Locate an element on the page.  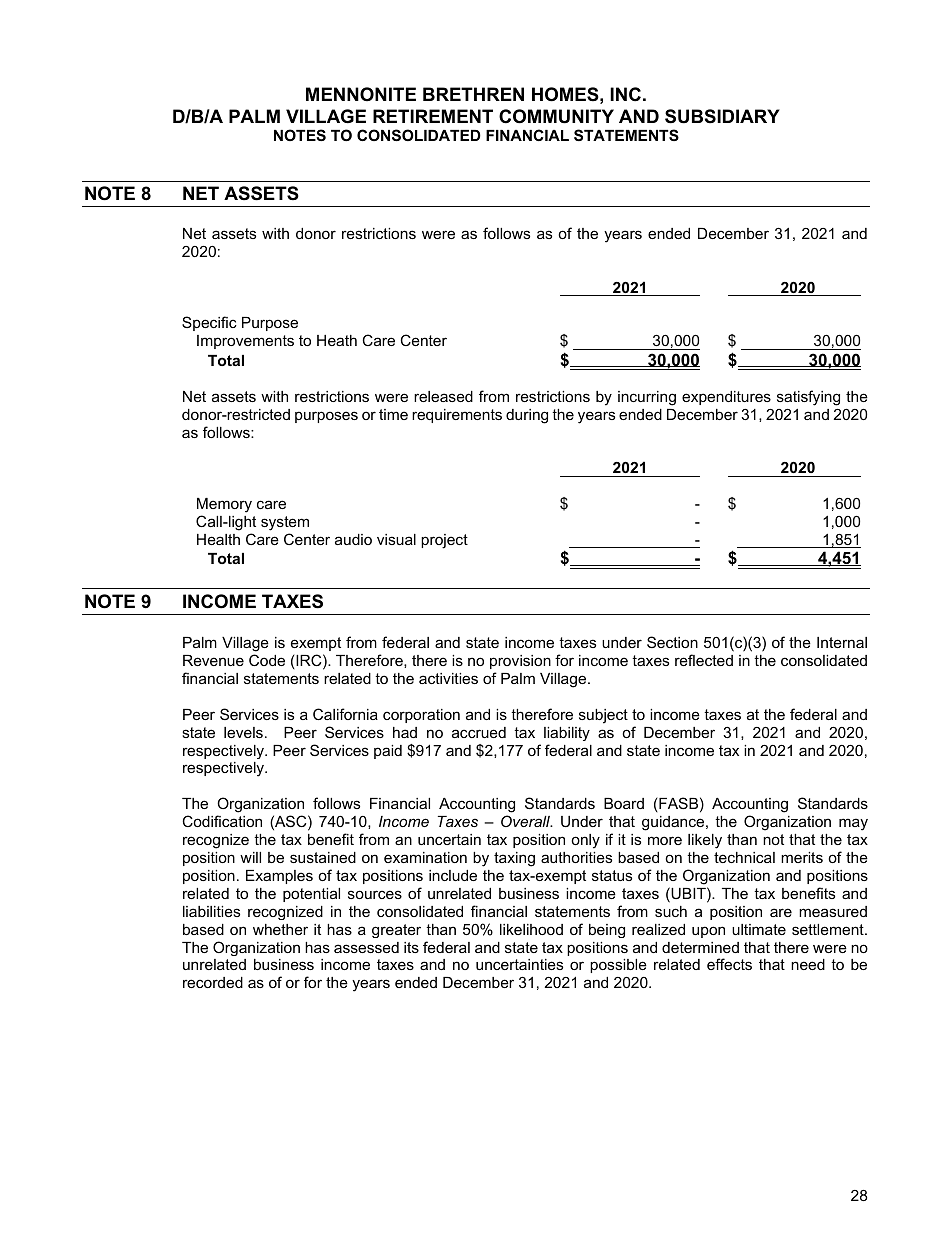
MENNONITE is located at coordinates (361, 94).
